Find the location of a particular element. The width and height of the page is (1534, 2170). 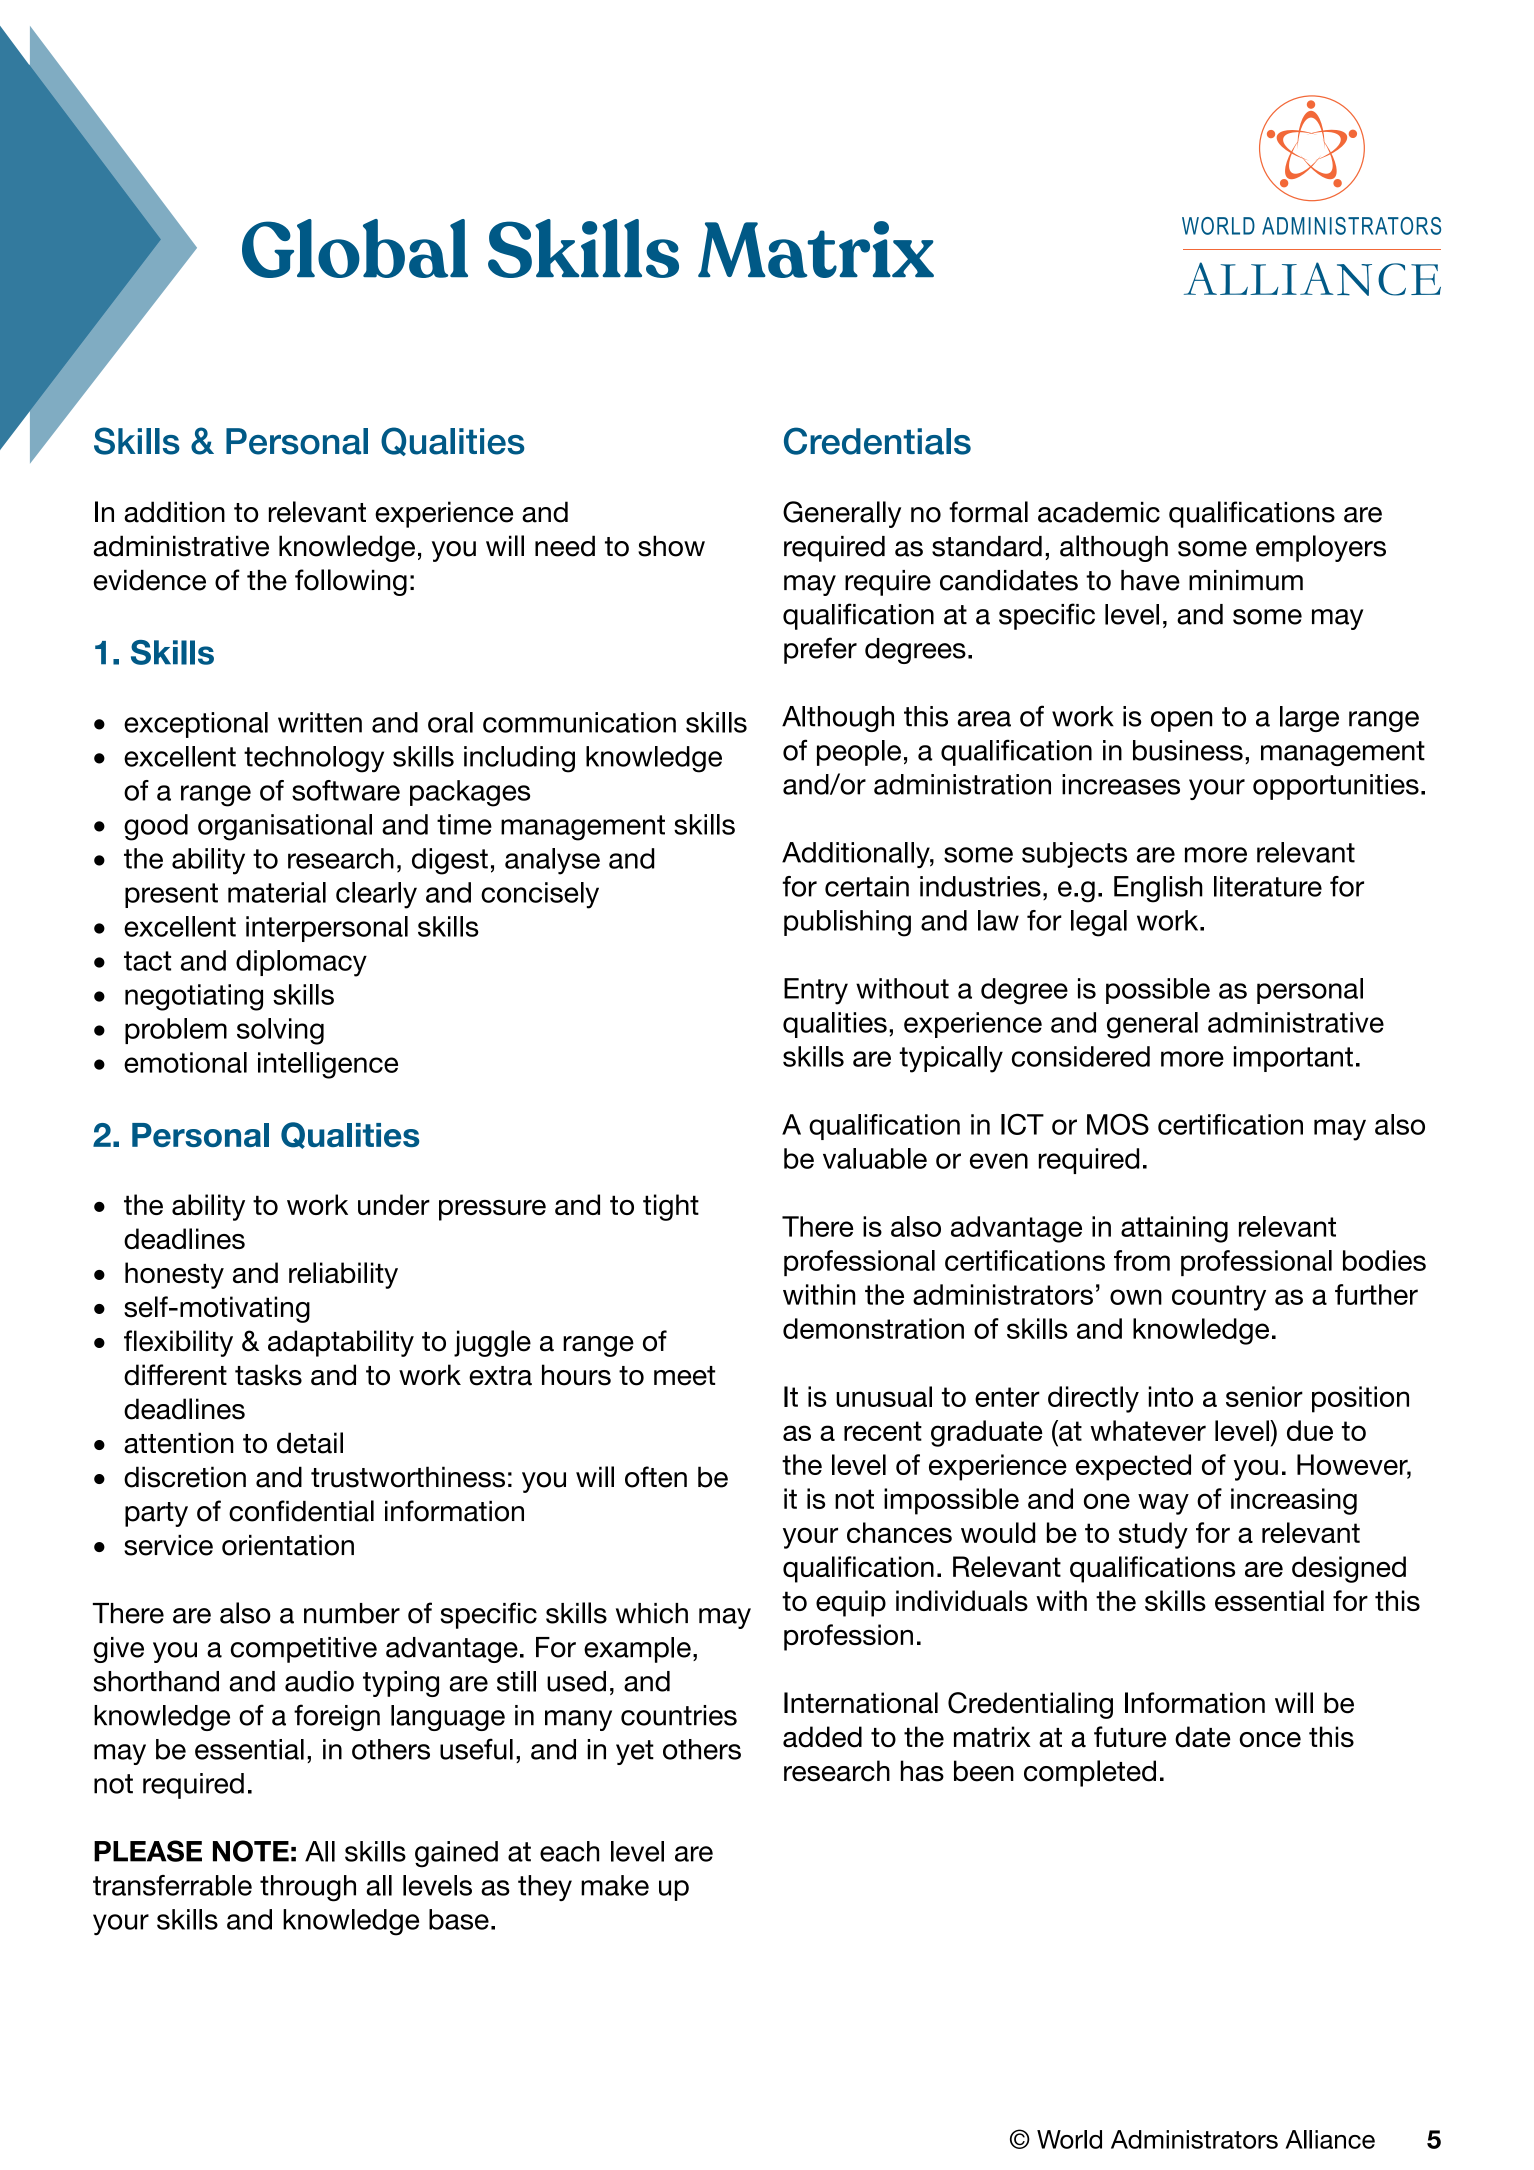

people is located at coordinates (859, 753).
